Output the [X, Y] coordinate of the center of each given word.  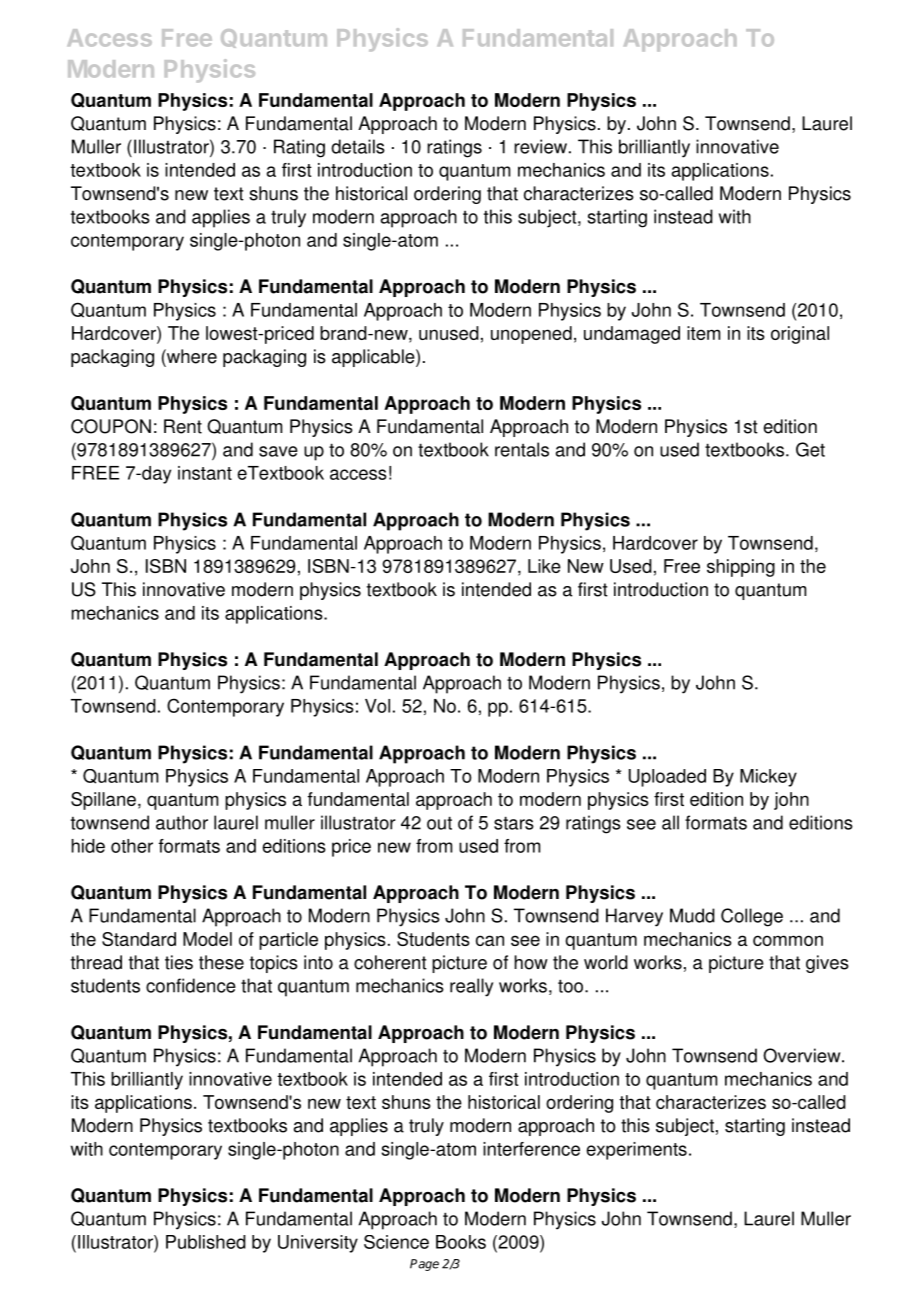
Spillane [103, 801]
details [358, 146]
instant [205, 473]
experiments [636, 1151]
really [471, 987]
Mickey [768, 778]
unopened [531, 335]
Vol [377, 706]
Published [206, 1242]
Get [810, 449]
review [540, 146]
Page [424, 1265]
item [703, 333]
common [788, 940]
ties [179, 962]
